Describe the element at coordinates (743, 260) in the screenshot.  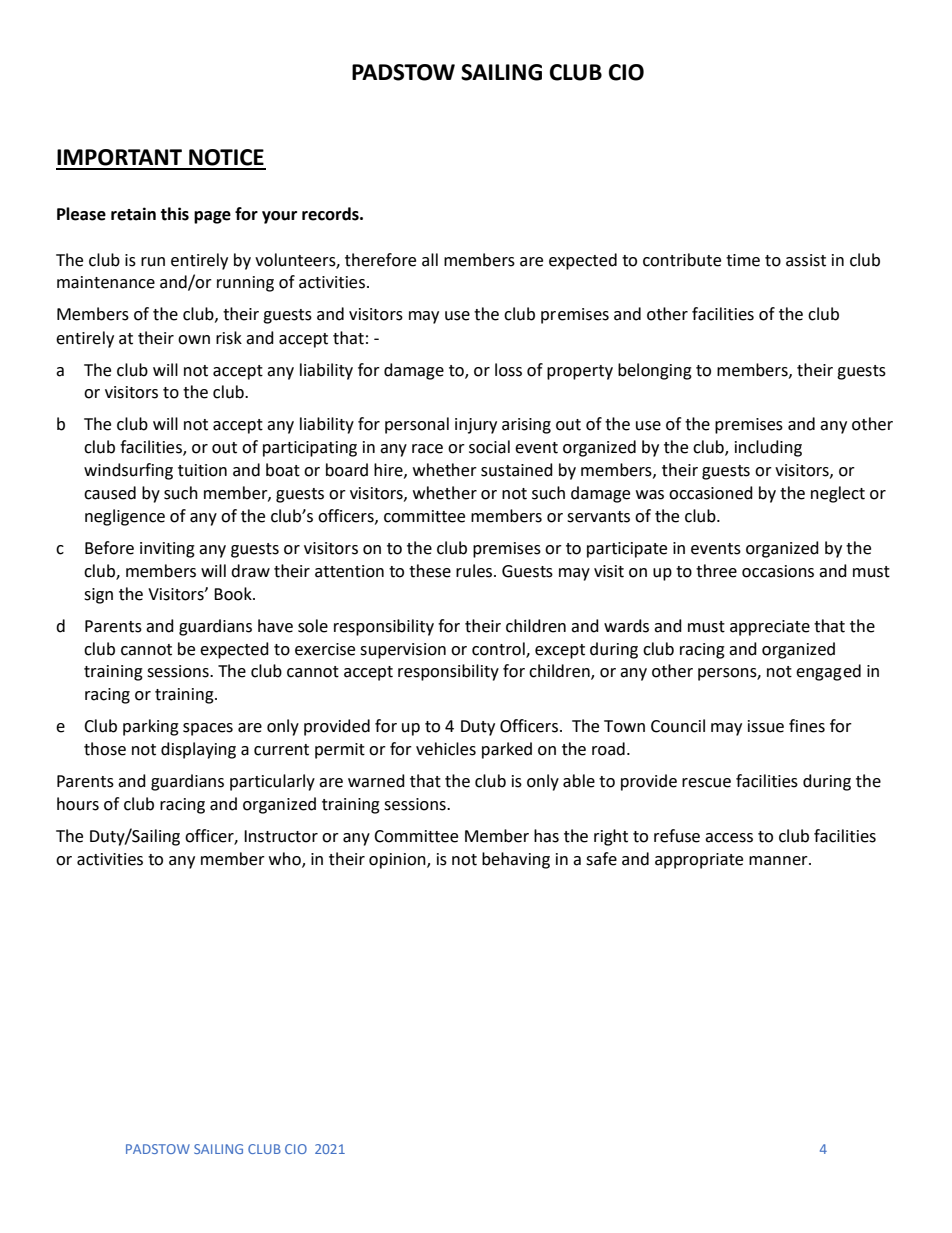
I see `time` at that location.
